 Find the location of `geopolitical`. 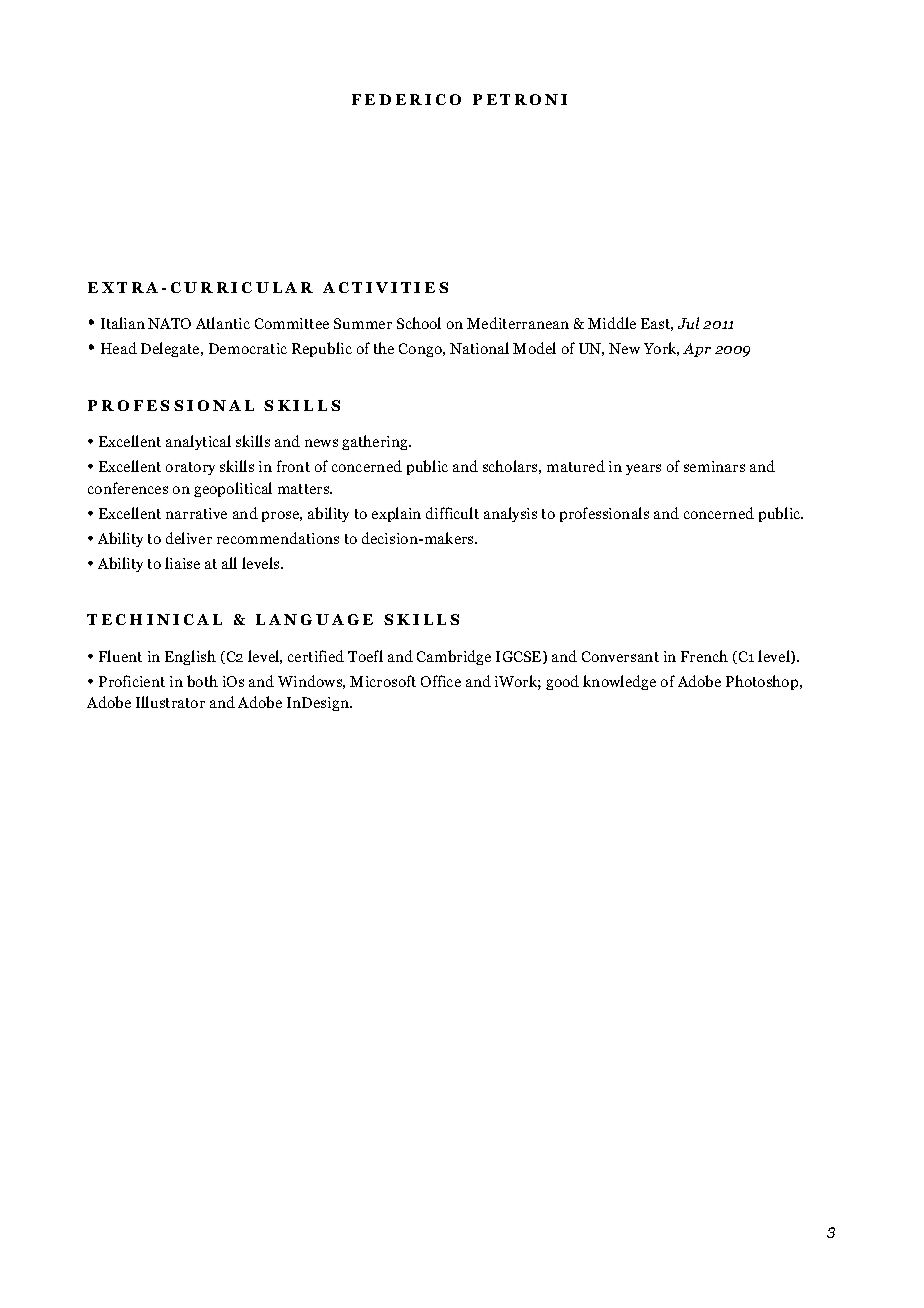

geopolitical is located at coordinates (233, 489).
